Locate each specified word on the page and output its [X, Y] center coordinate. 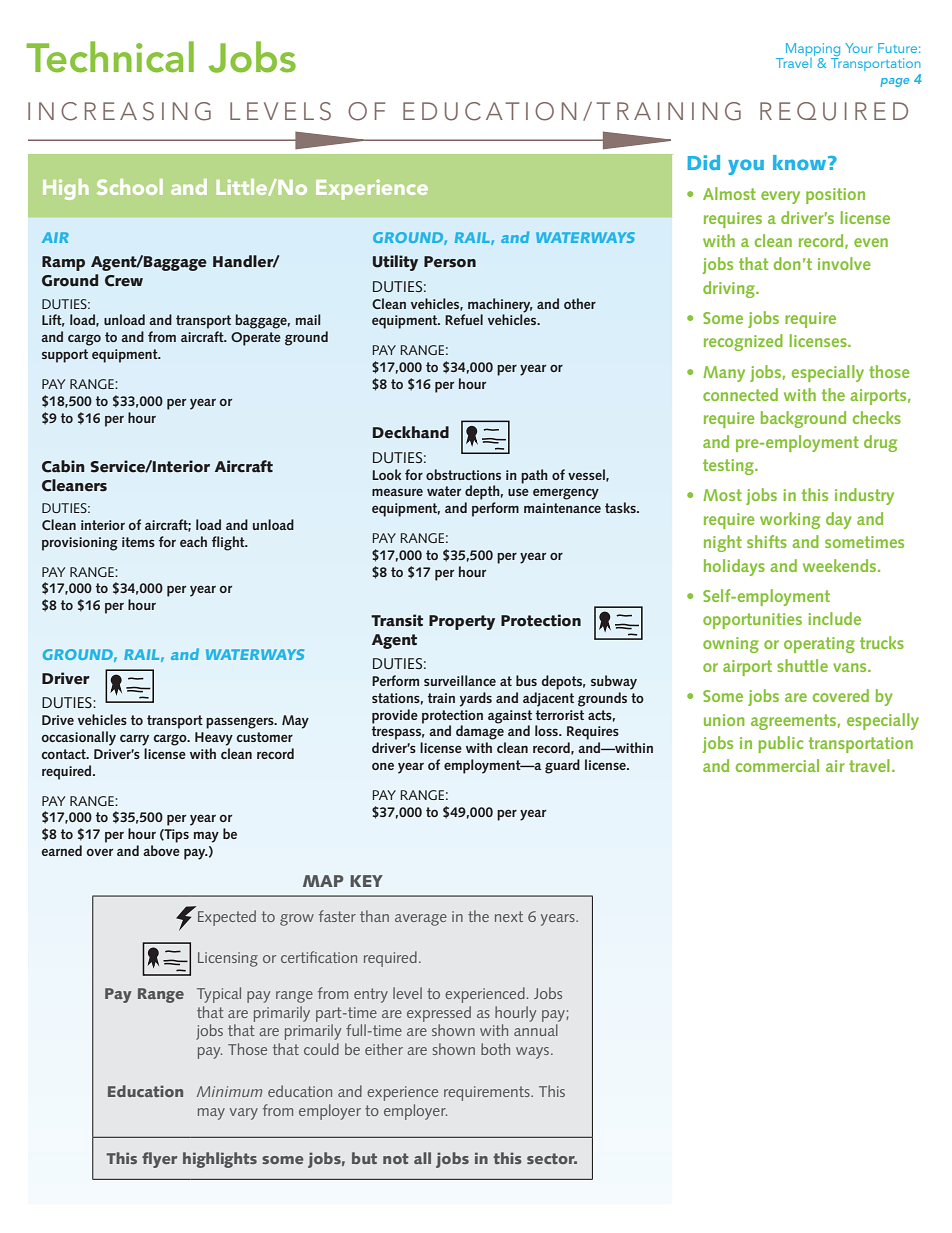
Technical [110, 57]
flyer [159, 1160]
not [396, 1158]
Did [703, 162]
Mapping [813, 49]
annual [536, 1030]
